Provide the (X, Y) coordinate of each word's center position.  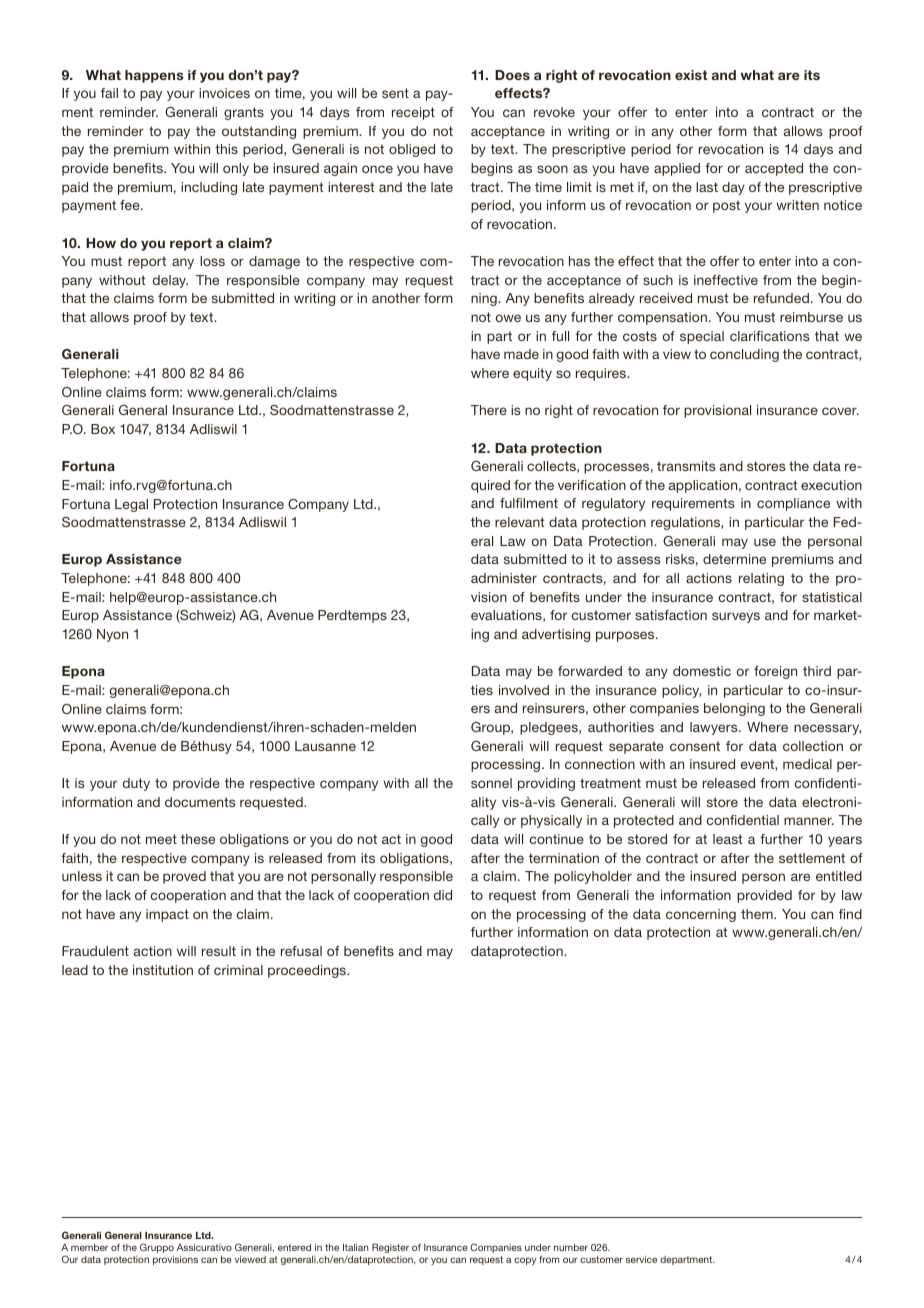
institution (163, 970)
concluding (744, 355)
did (443, 895)
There (489, 410)
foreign (775, 672)
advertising (556, 635)
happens (154, 76)
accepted (774, 169)
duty (136, 784)
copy (525, 1261)
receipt (413, 113)
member (89, 1247)
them (758, 914)
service (641, 1259)
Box (103, 429)
